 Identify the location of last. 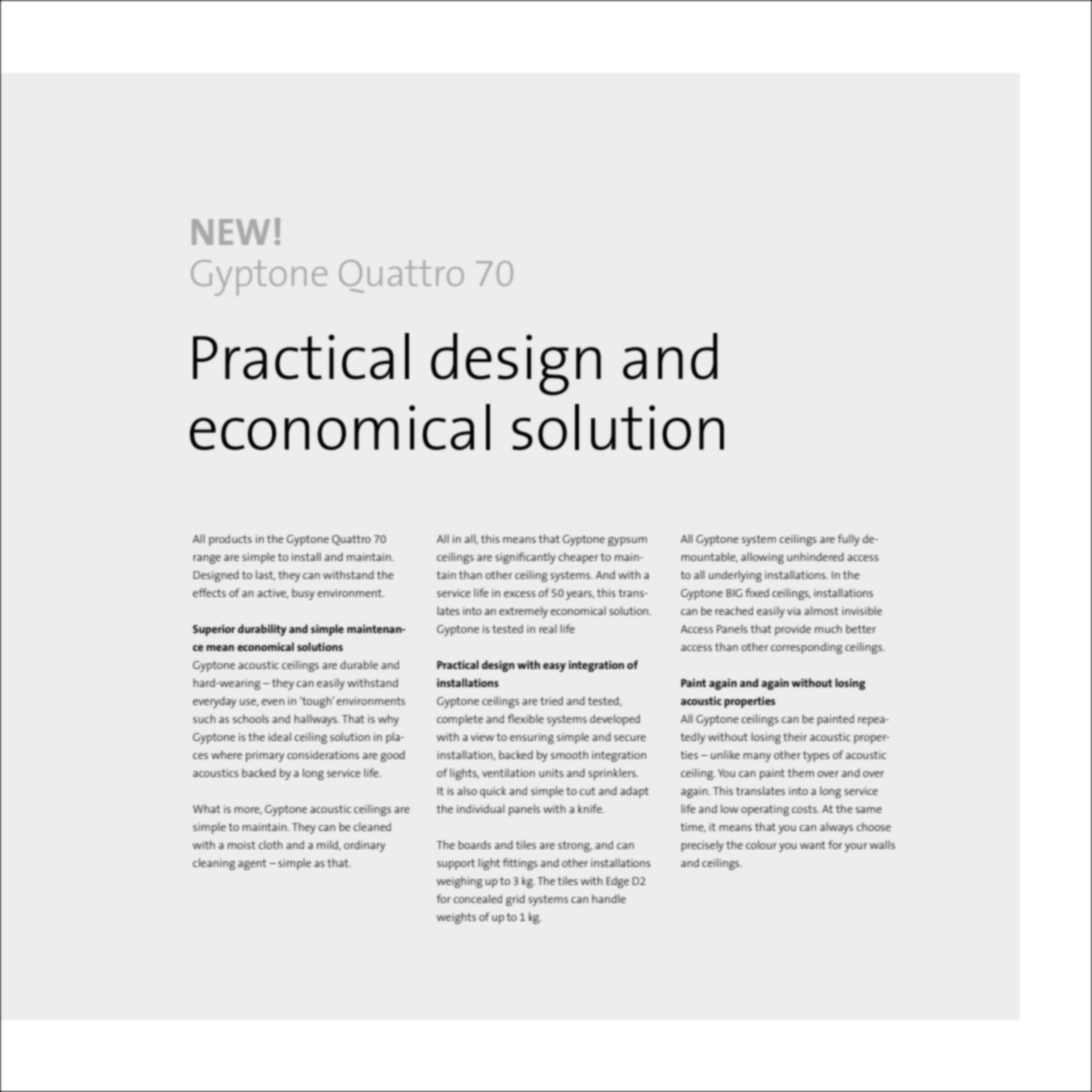
(265, 575).
